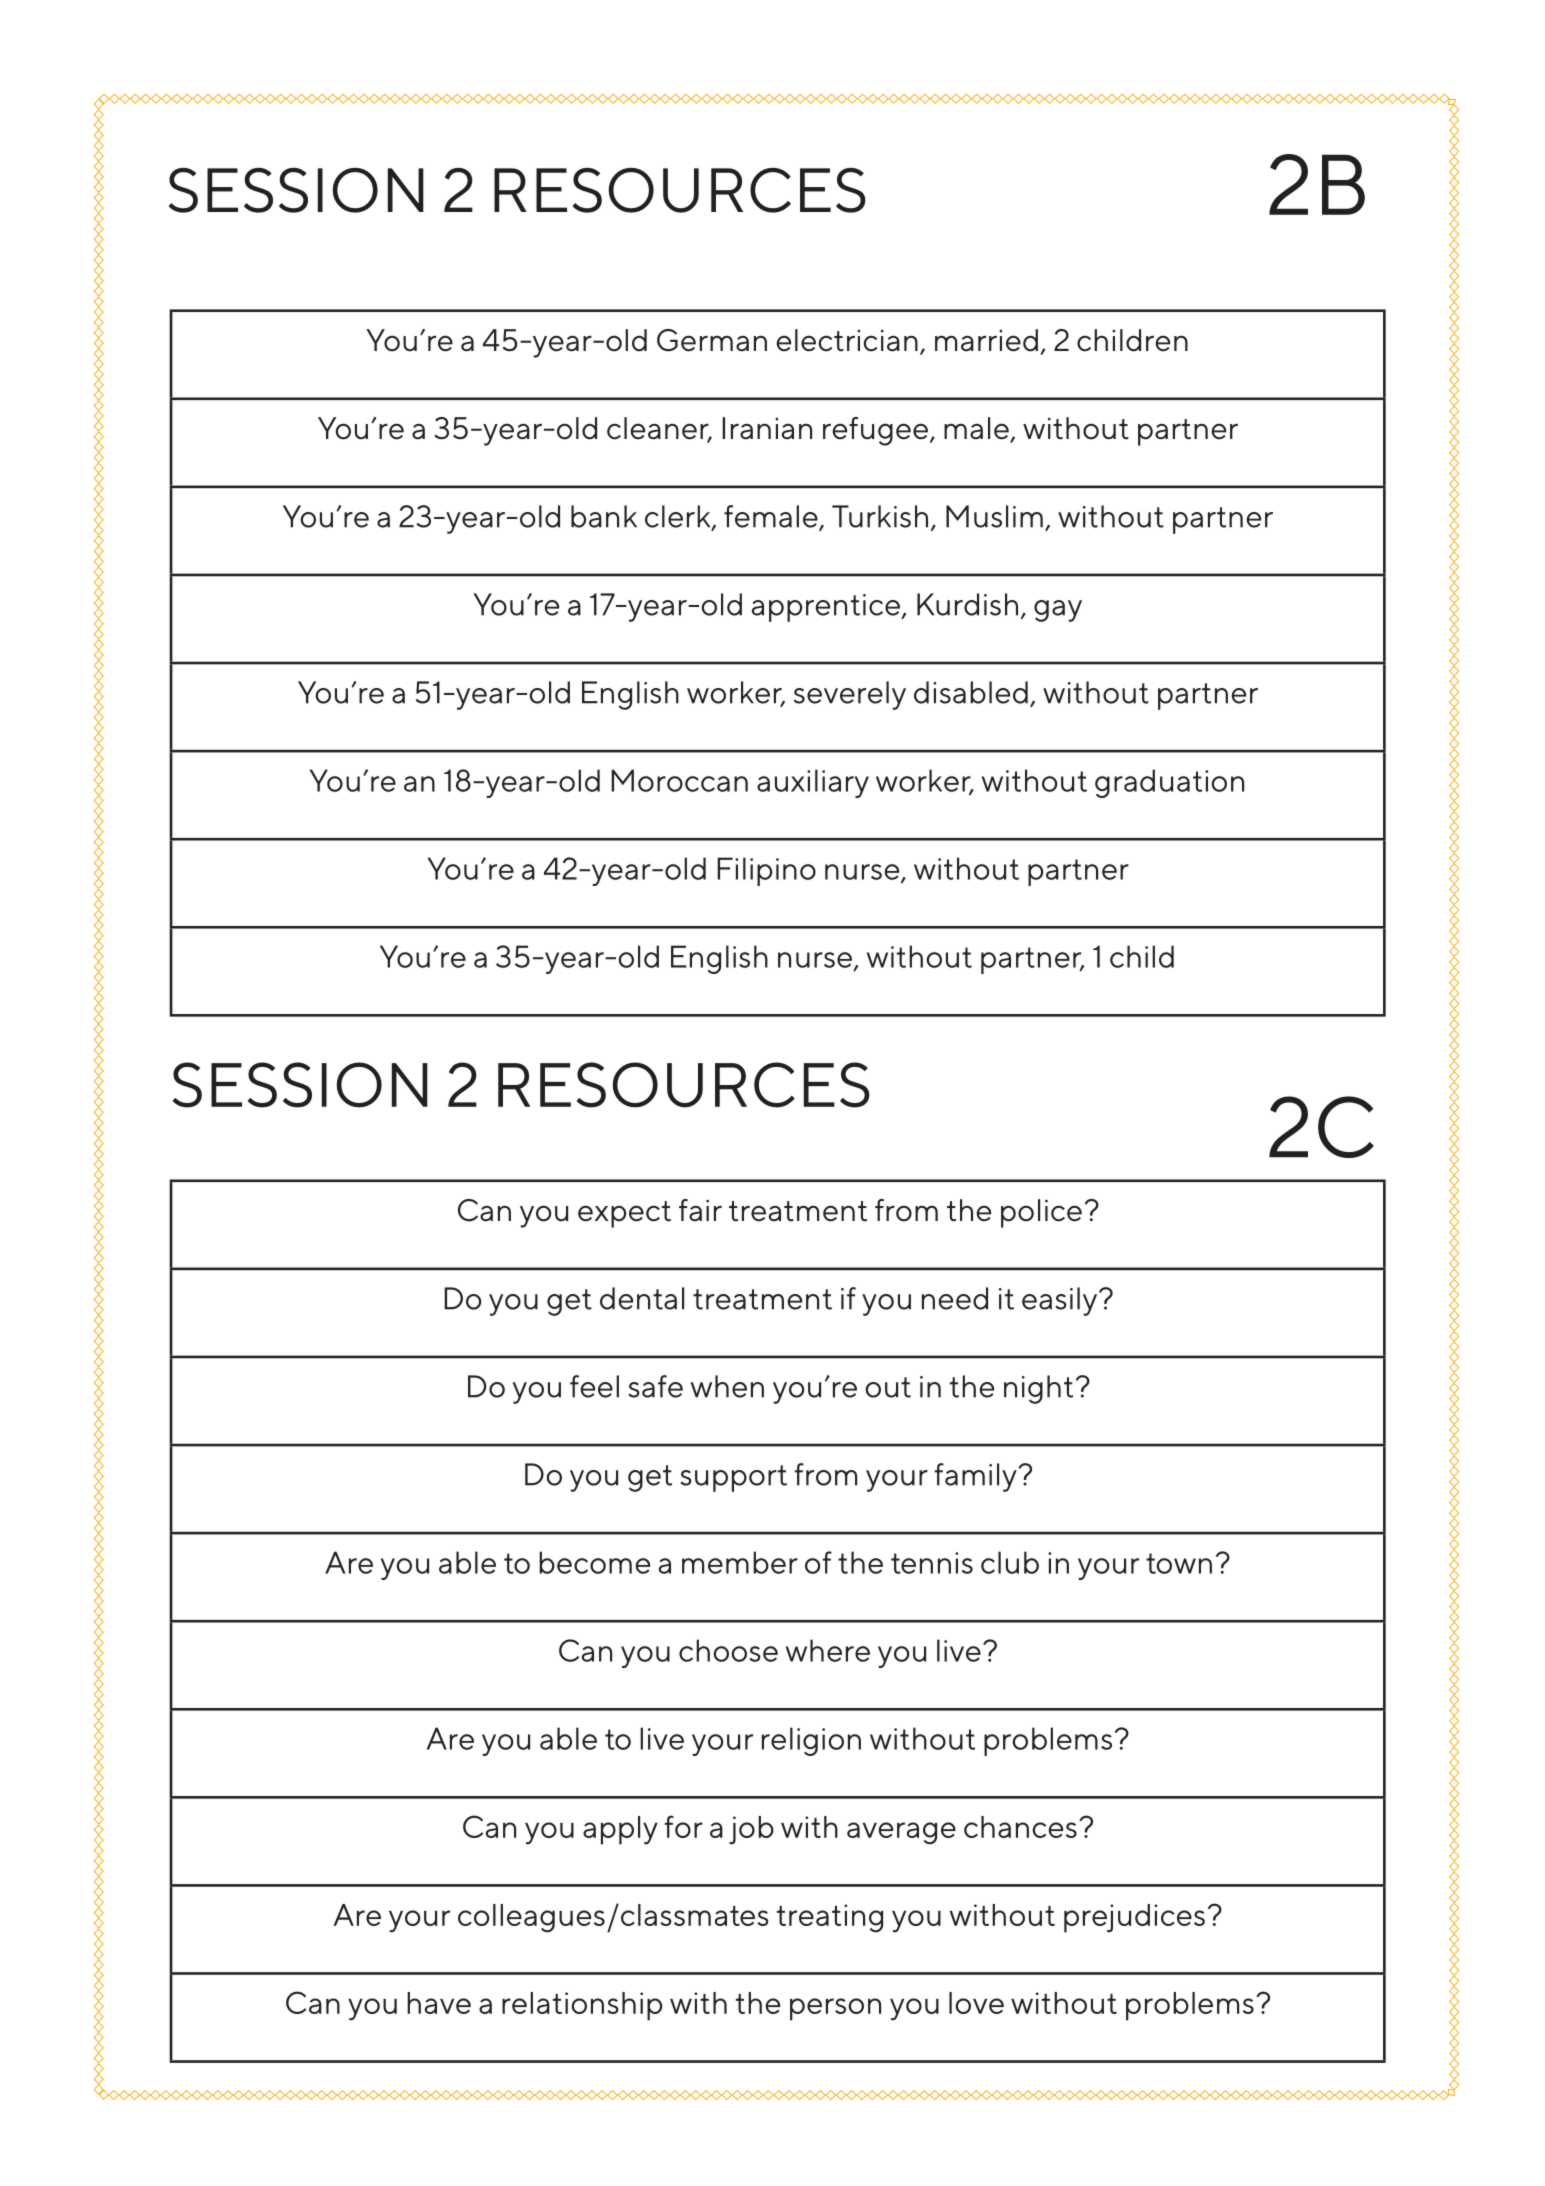  What do you see at coordinates (813, 783) in the image?
I see `auxiliary` at bounding box center [813, 783].
